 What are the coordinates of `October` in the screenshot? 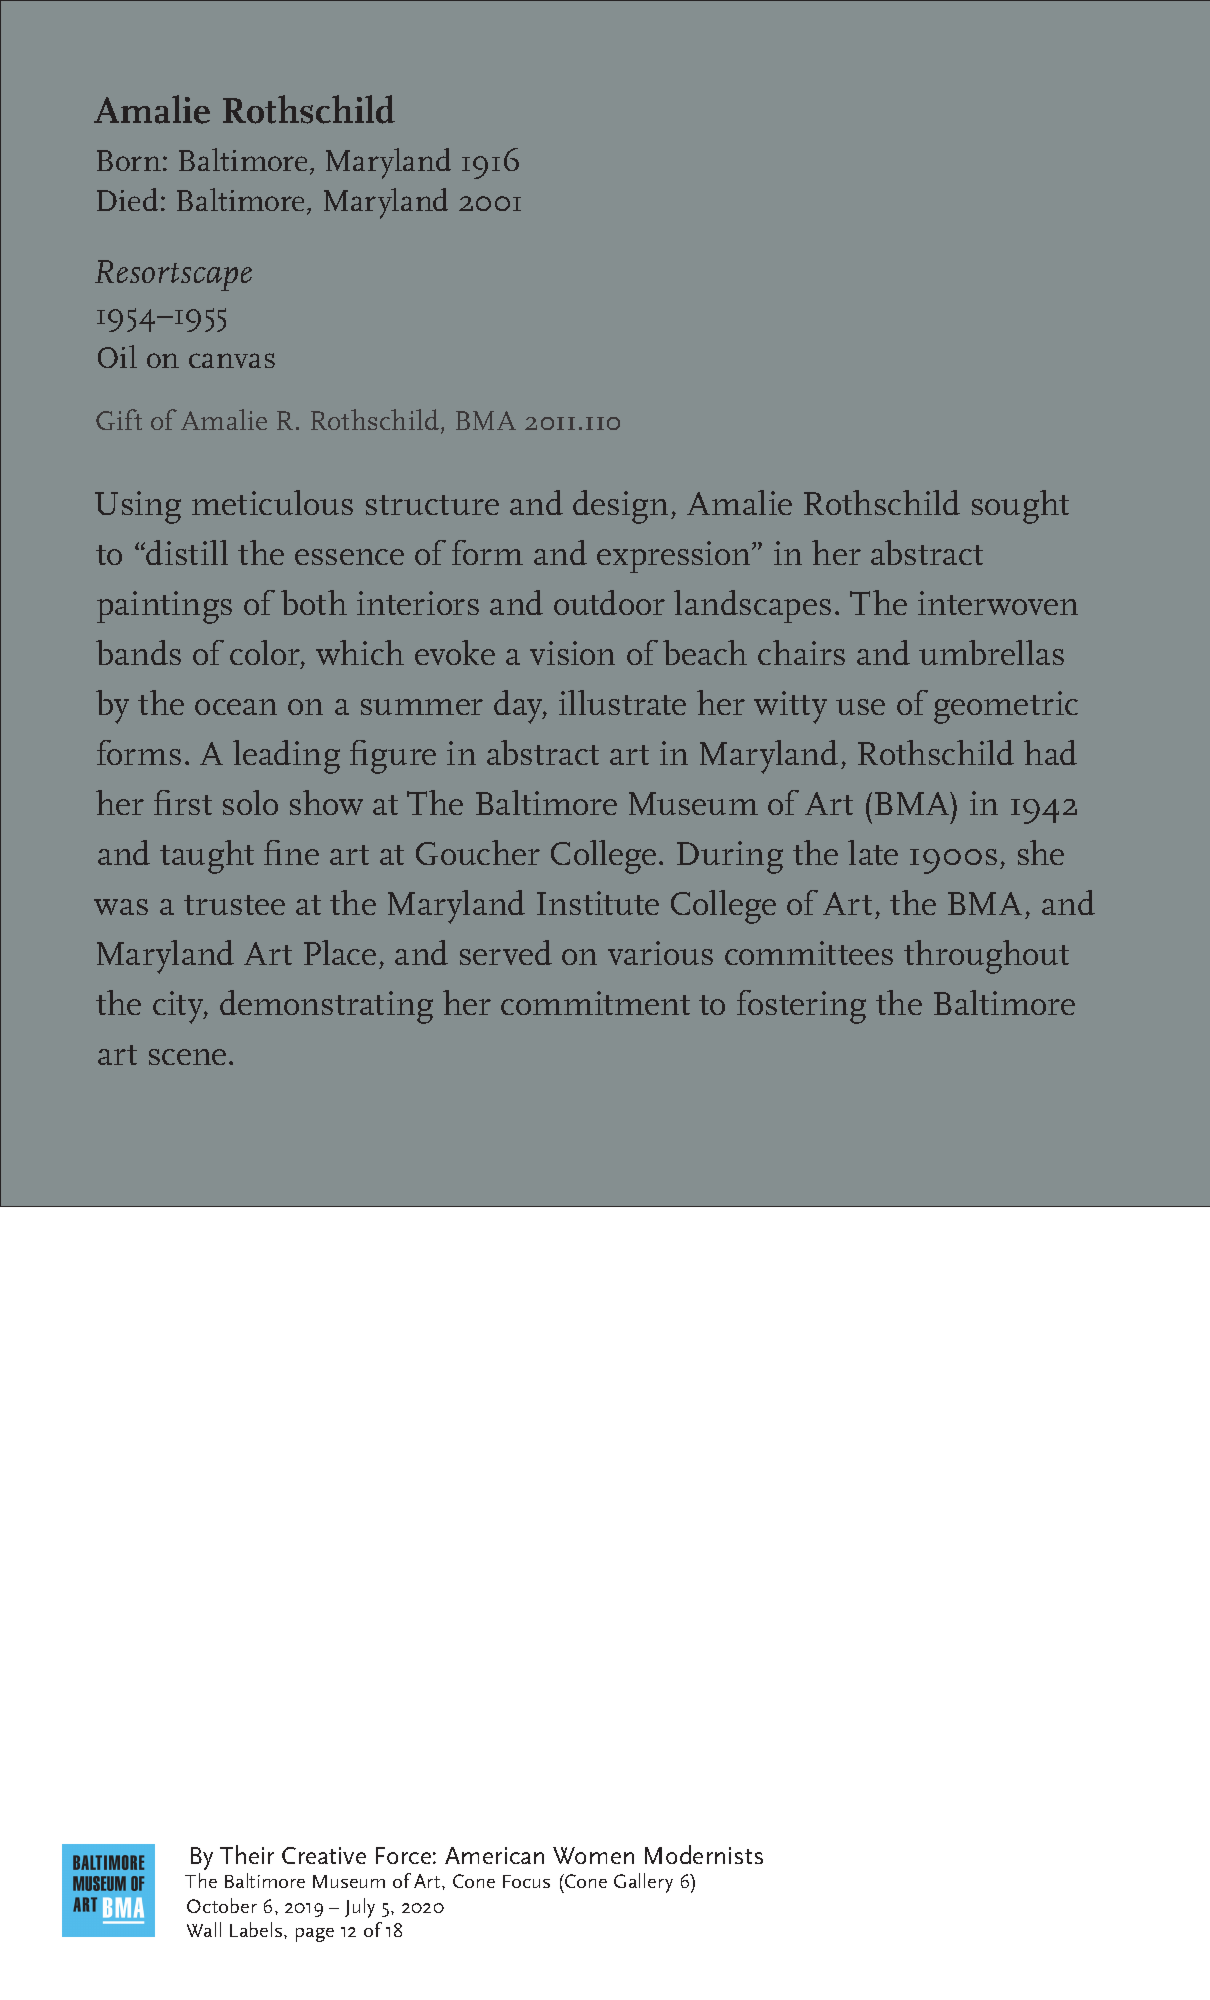 It's located at (222, 1905).
